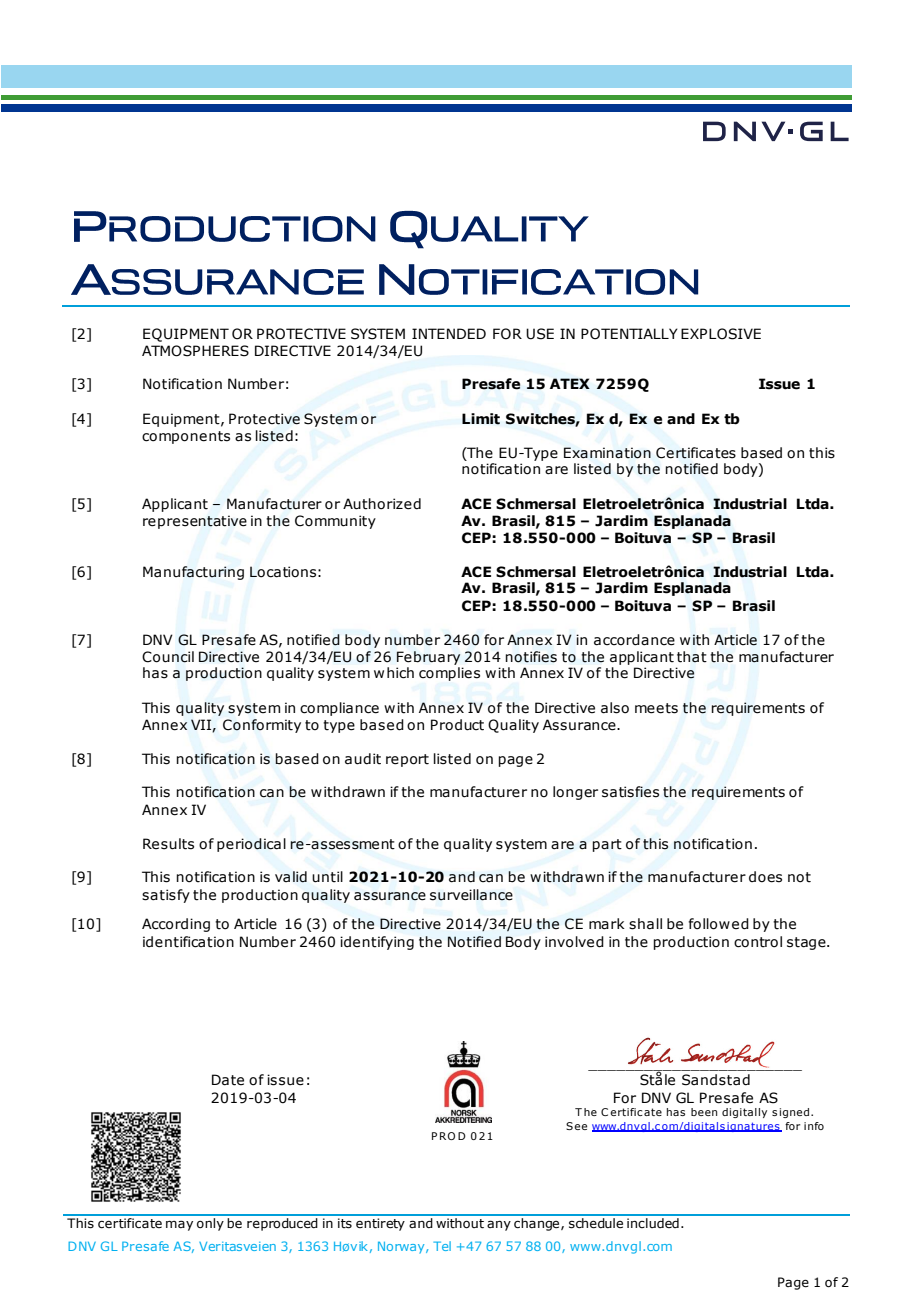 The image size is (924, 1308). I want to click on See, so click(576, 1126).
